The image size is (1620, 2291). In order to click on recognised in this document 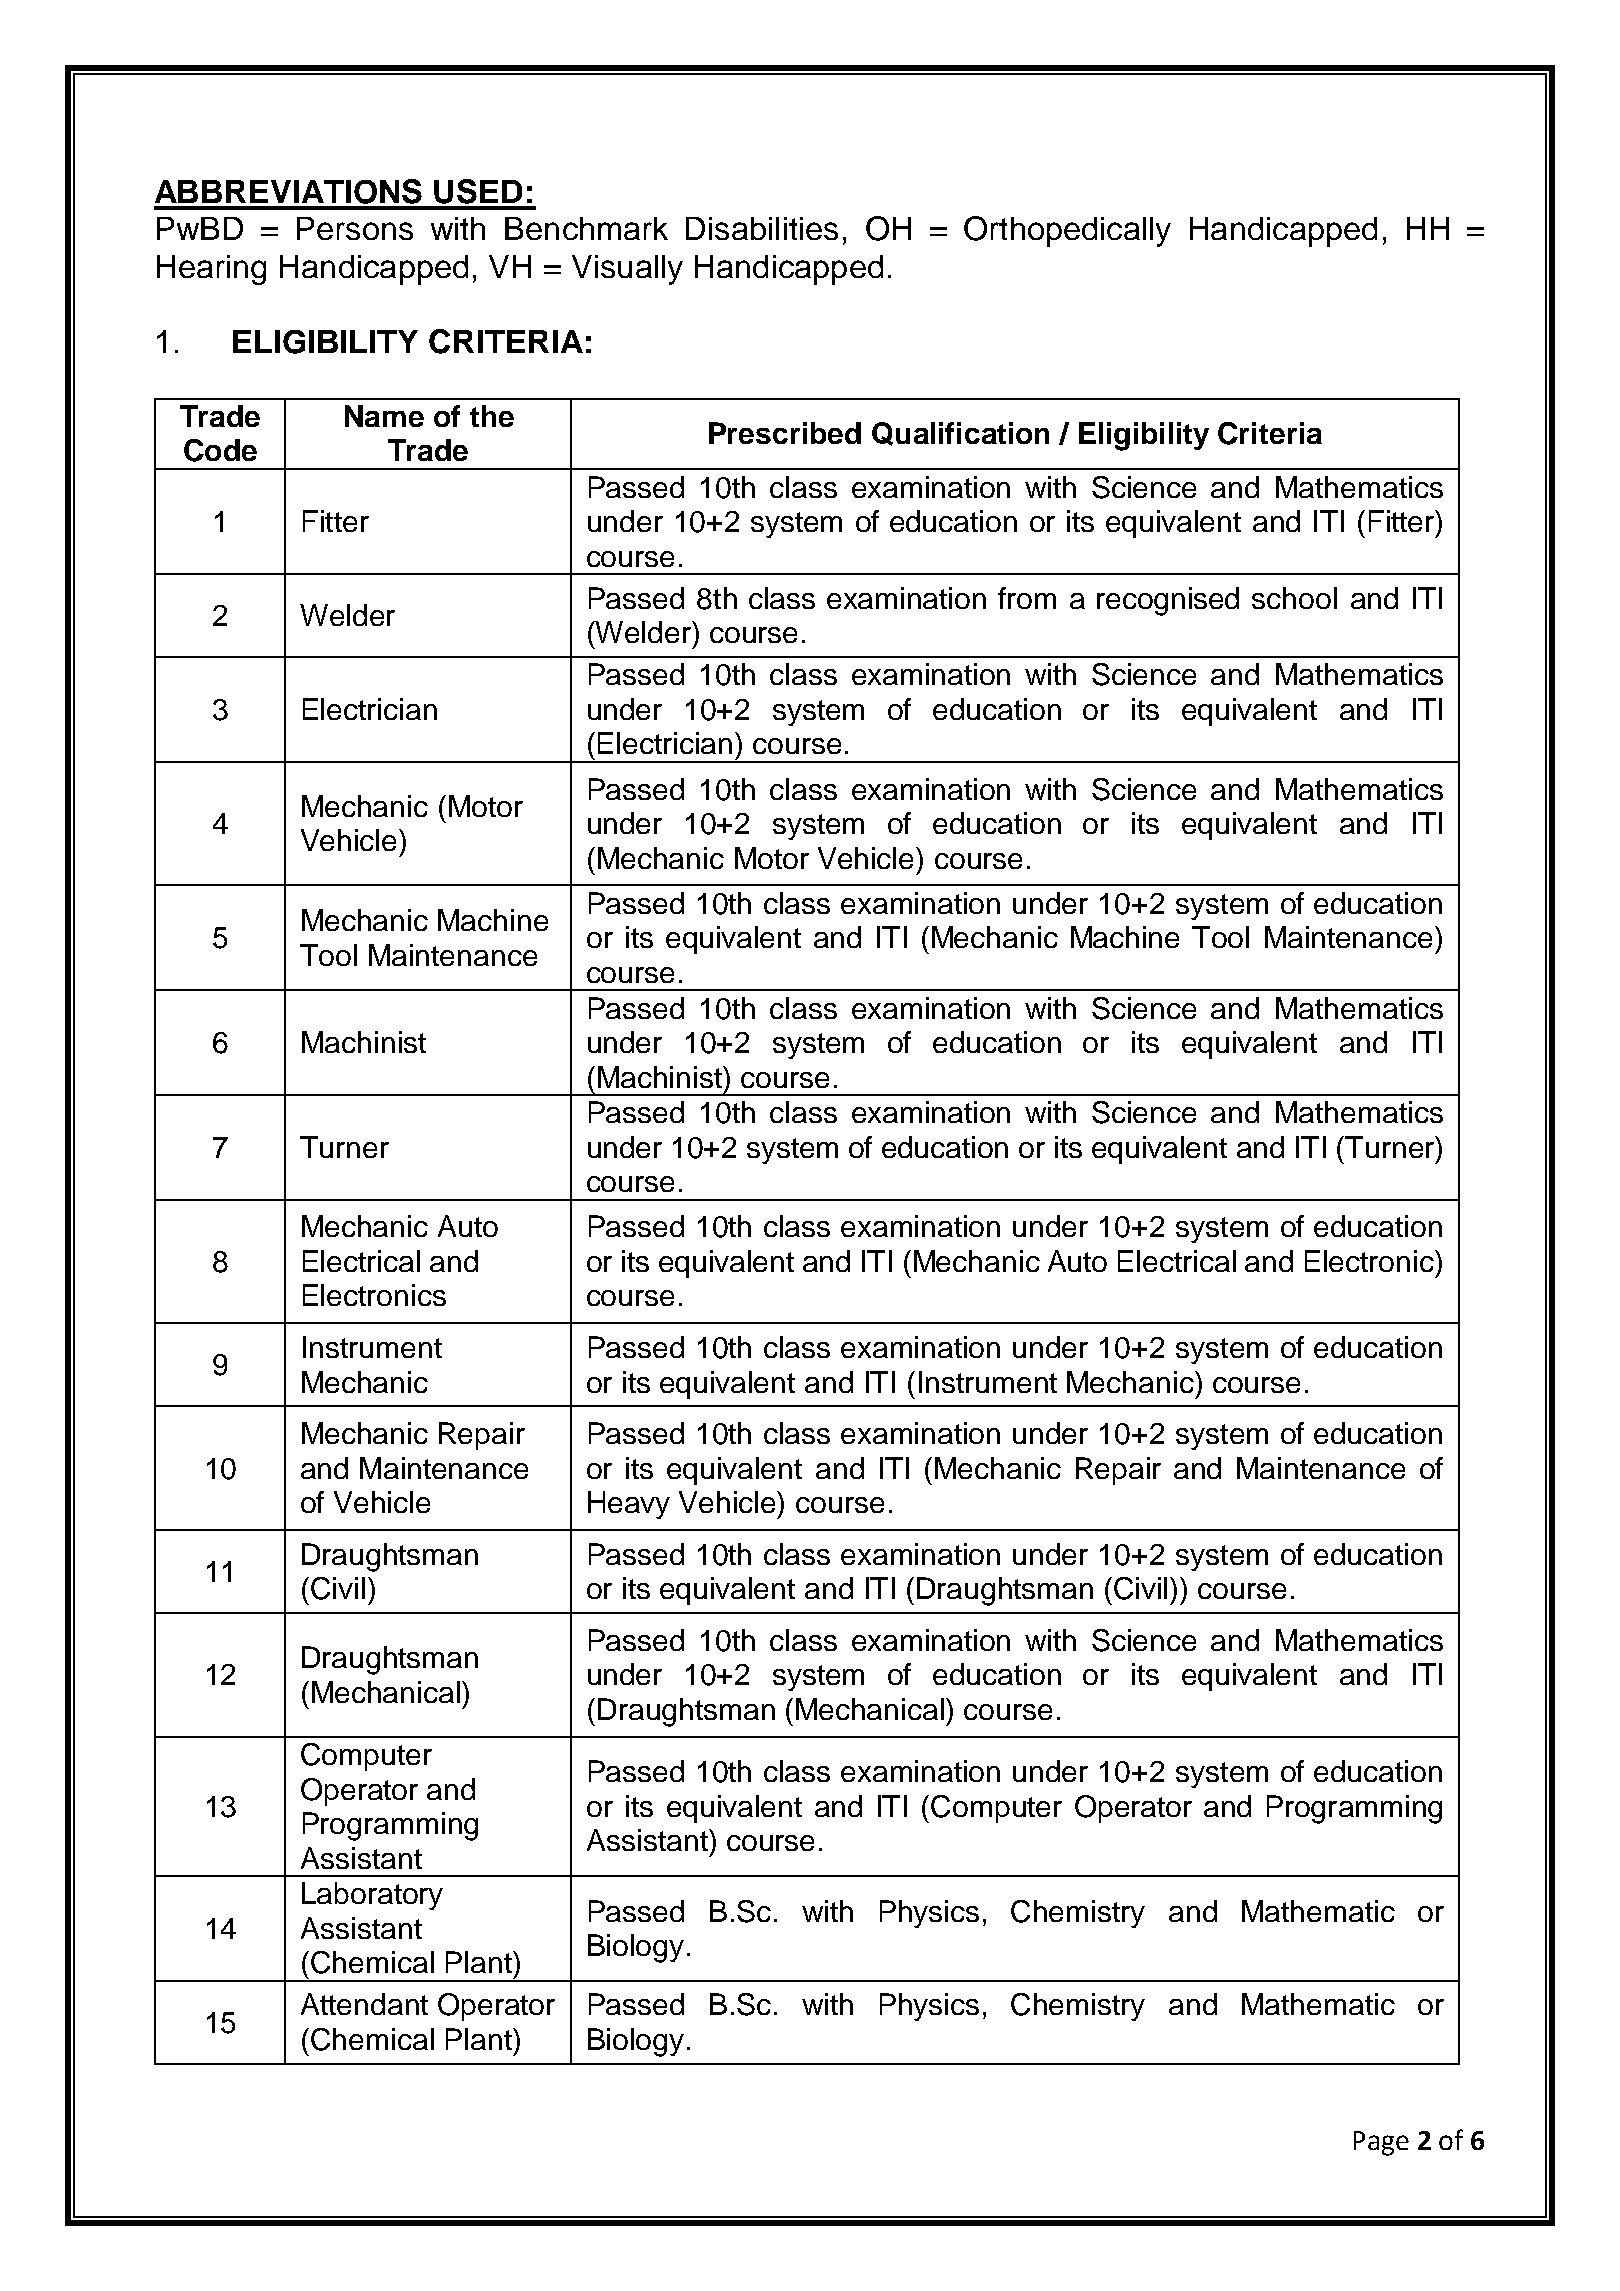, I will do `click(1168, 601)`.
